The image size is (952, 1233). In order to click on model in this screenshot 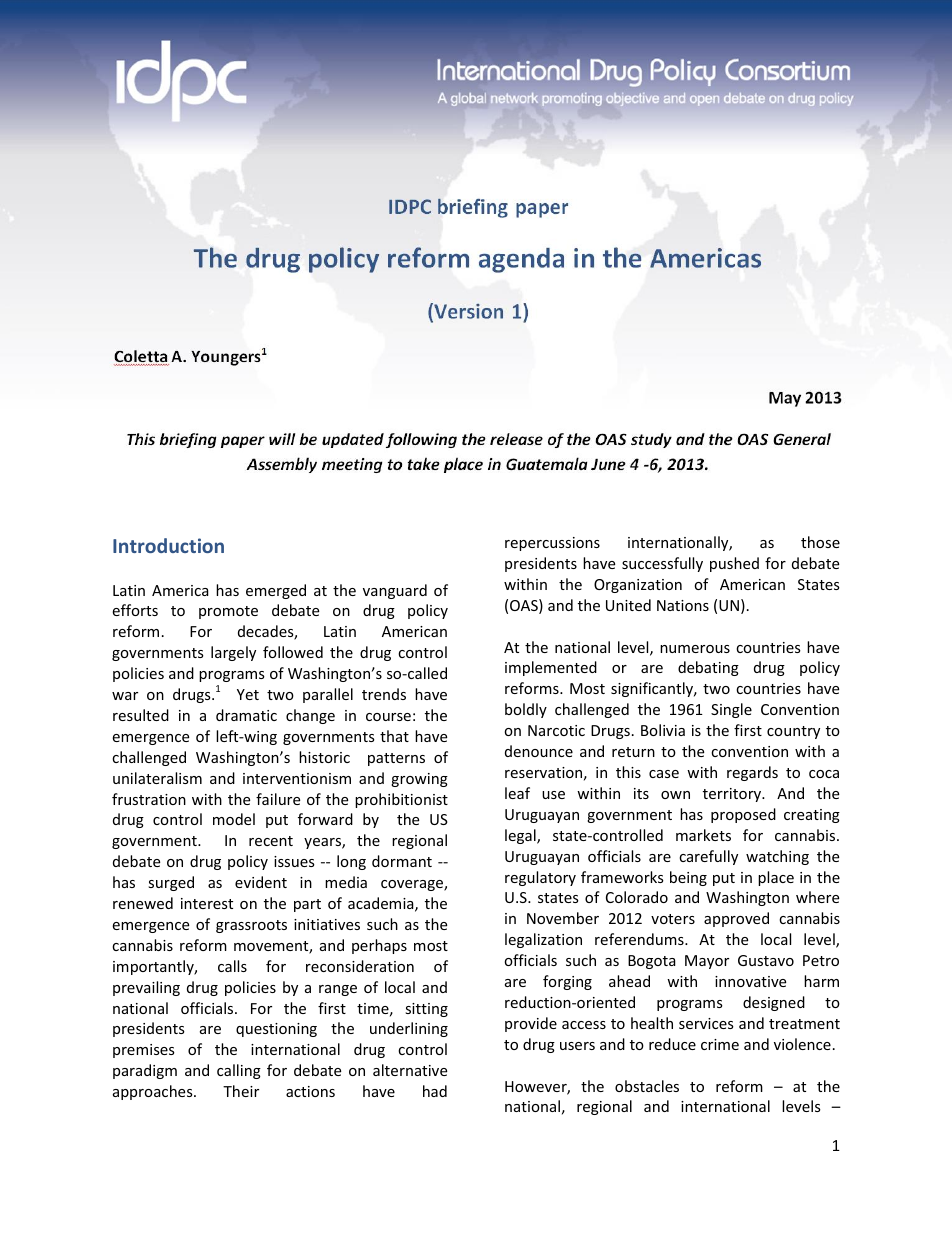, I will do `click(234, 819)`.
